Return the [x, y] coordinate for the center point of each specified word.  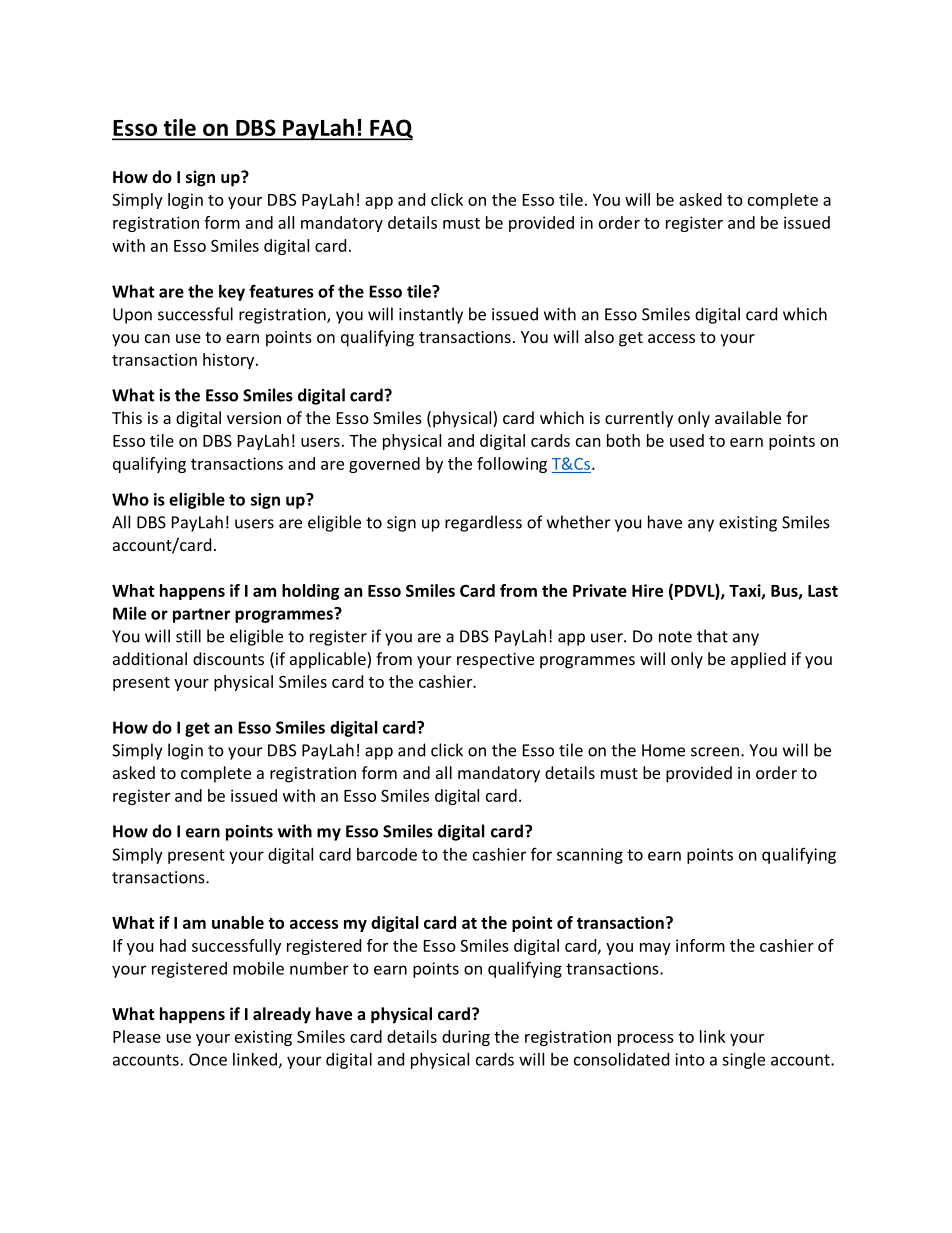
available [748, 417]
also [599, 336]
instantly [431, 315]
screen [716, 752]
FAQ [390, 129]
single [743, 1061]
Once [208, 1059]
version [254, 418]
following [512, 465]
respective [495, 661]
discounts [228, 658]
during [466, 1038]
